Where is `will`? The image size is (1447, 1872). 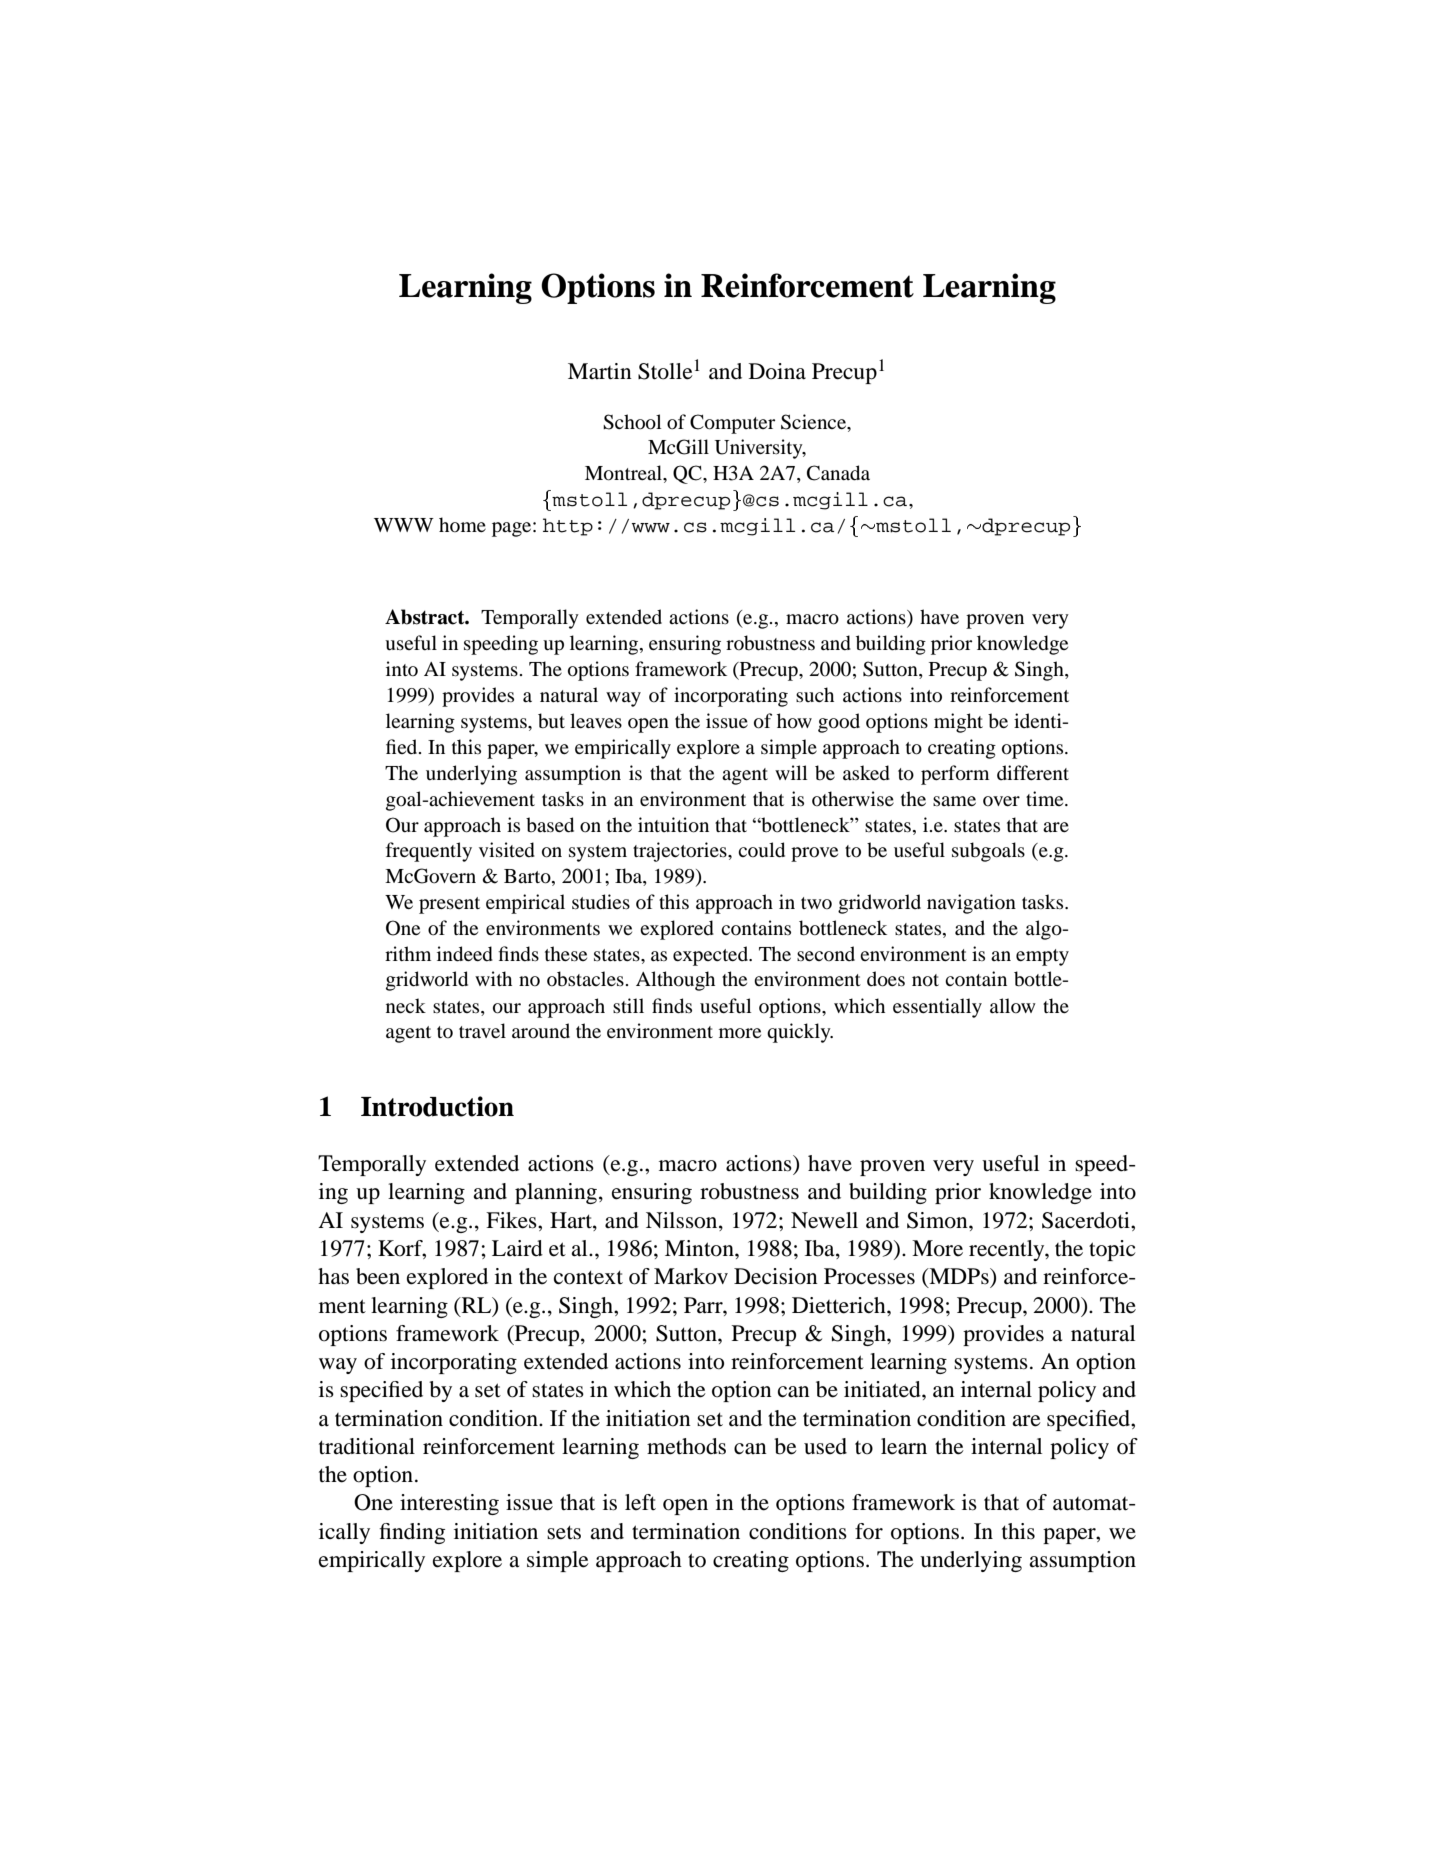 will is located at coordinates (791, 772).
